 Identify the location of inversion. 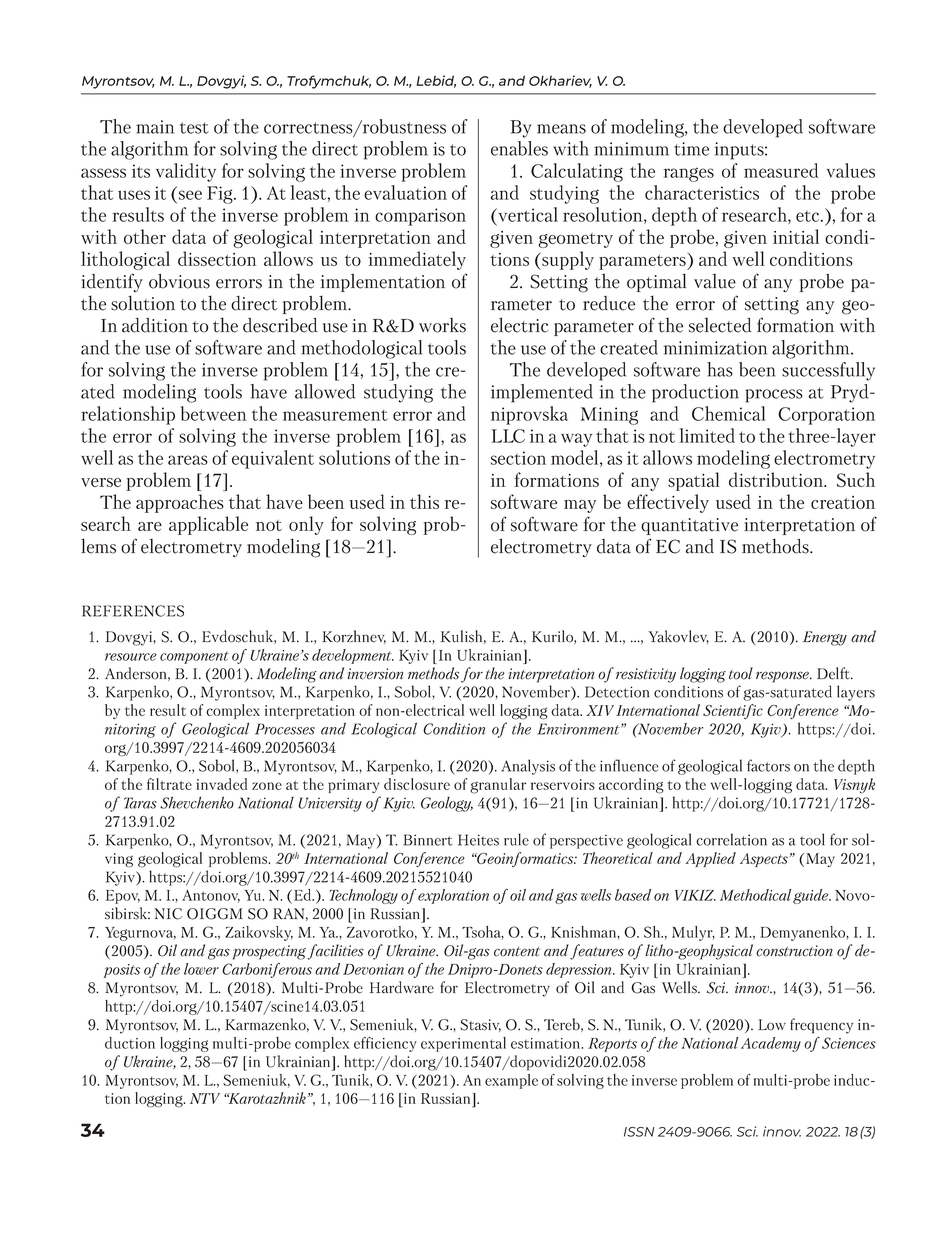
(375, 674).
